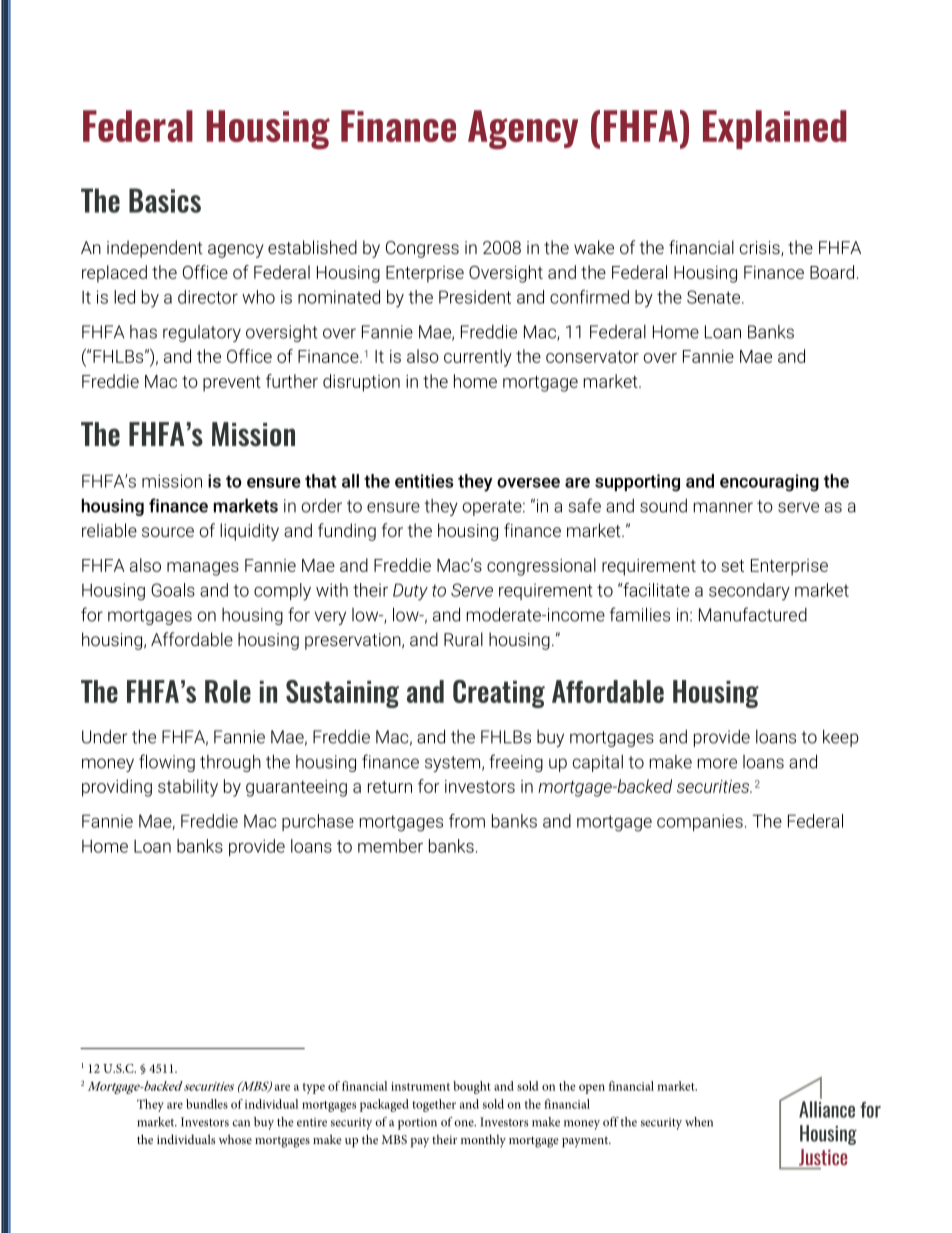 Image resolution: width=952 pixels, height=1233 pixels. Describe the element at coordinates (207, 1104) in the screenshot. I see `bundles` at that location.
